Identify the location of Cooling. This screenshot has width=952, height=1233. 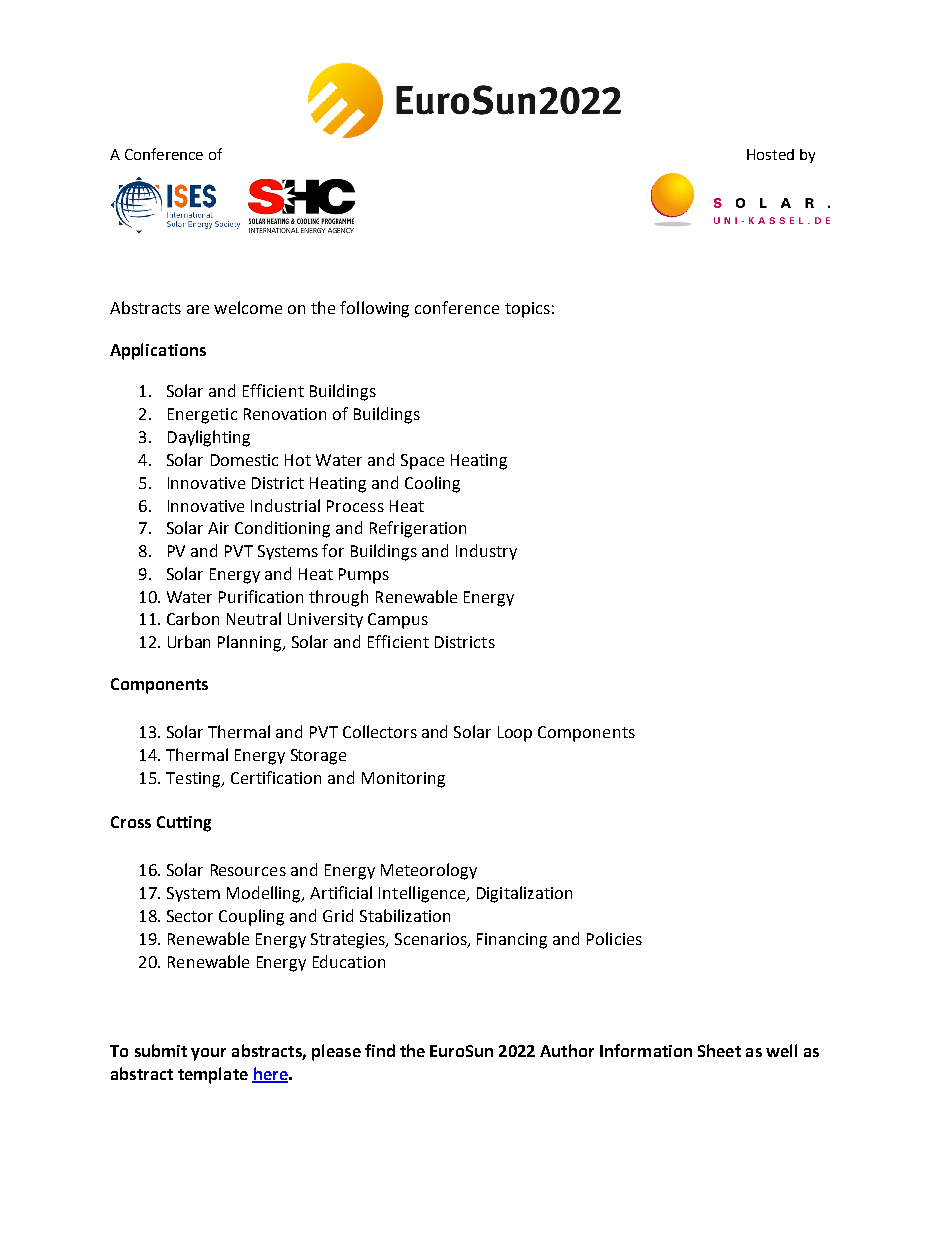
(432, 484).
